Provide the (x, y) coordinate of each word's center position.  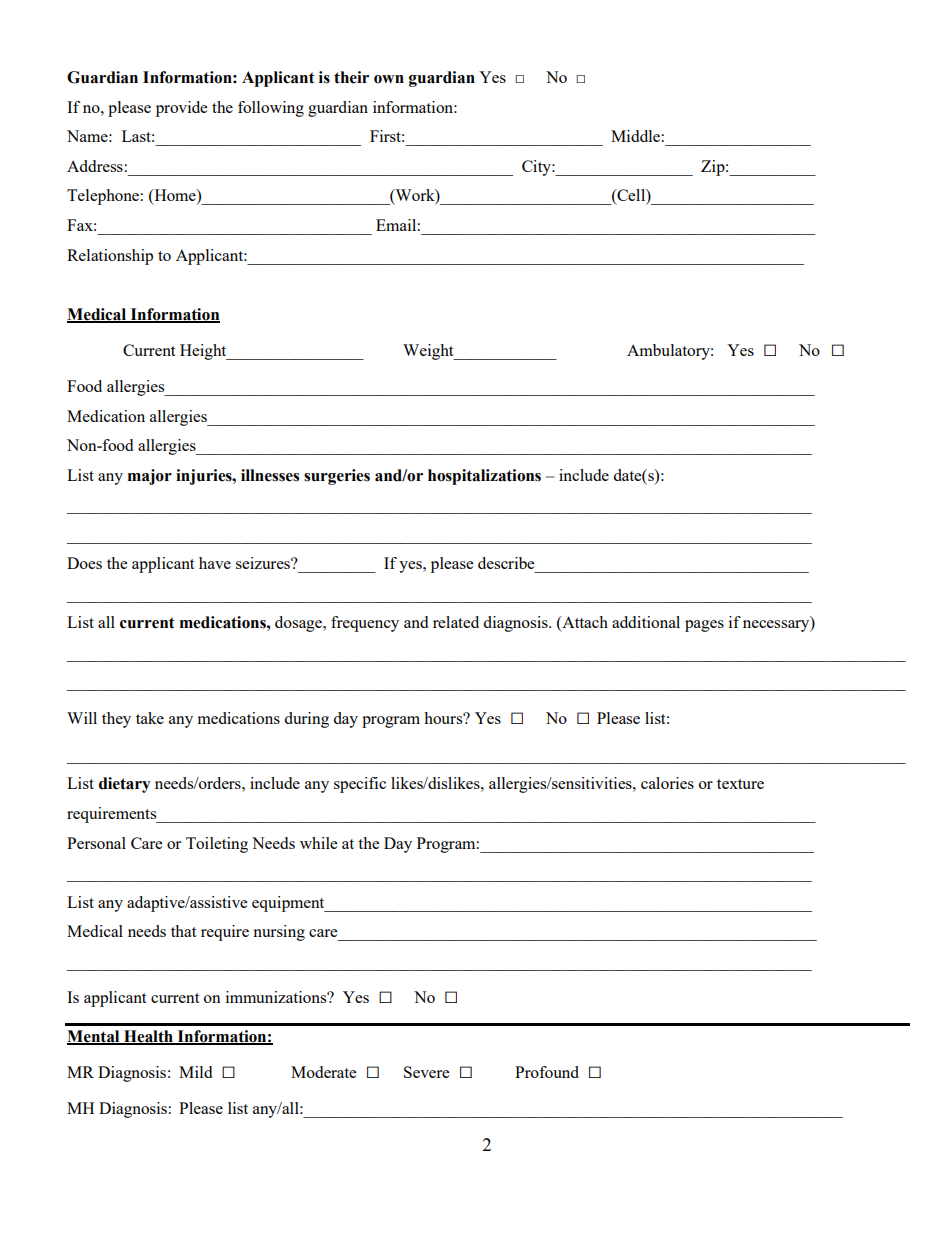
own (389, 79)
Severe (426, 1072)
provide (181, 109)
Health (148, 1037)
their (351, 77)
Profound (547, 1072)
